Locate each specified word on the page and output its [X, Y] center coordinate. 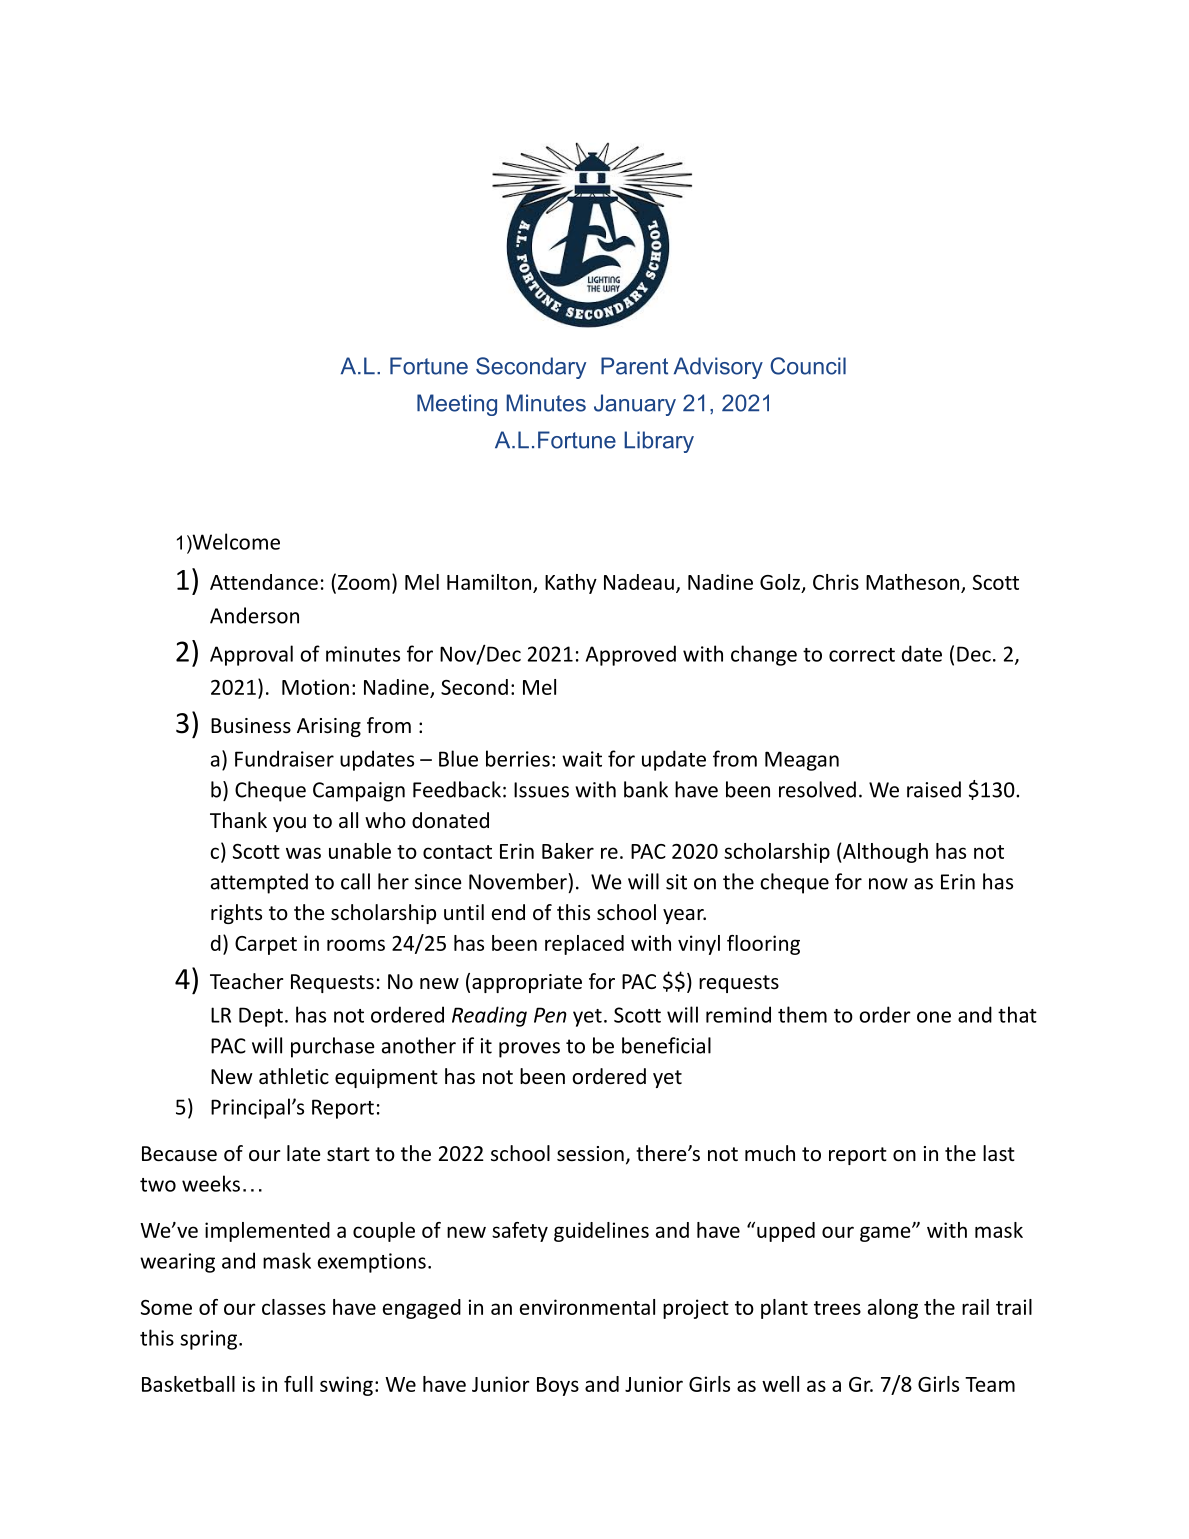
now [888, 884]
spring [208, 1340]
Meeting [457, 405]
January [635, 405]
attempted [259, 883]
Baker [568, 851]
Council [808, 366]
